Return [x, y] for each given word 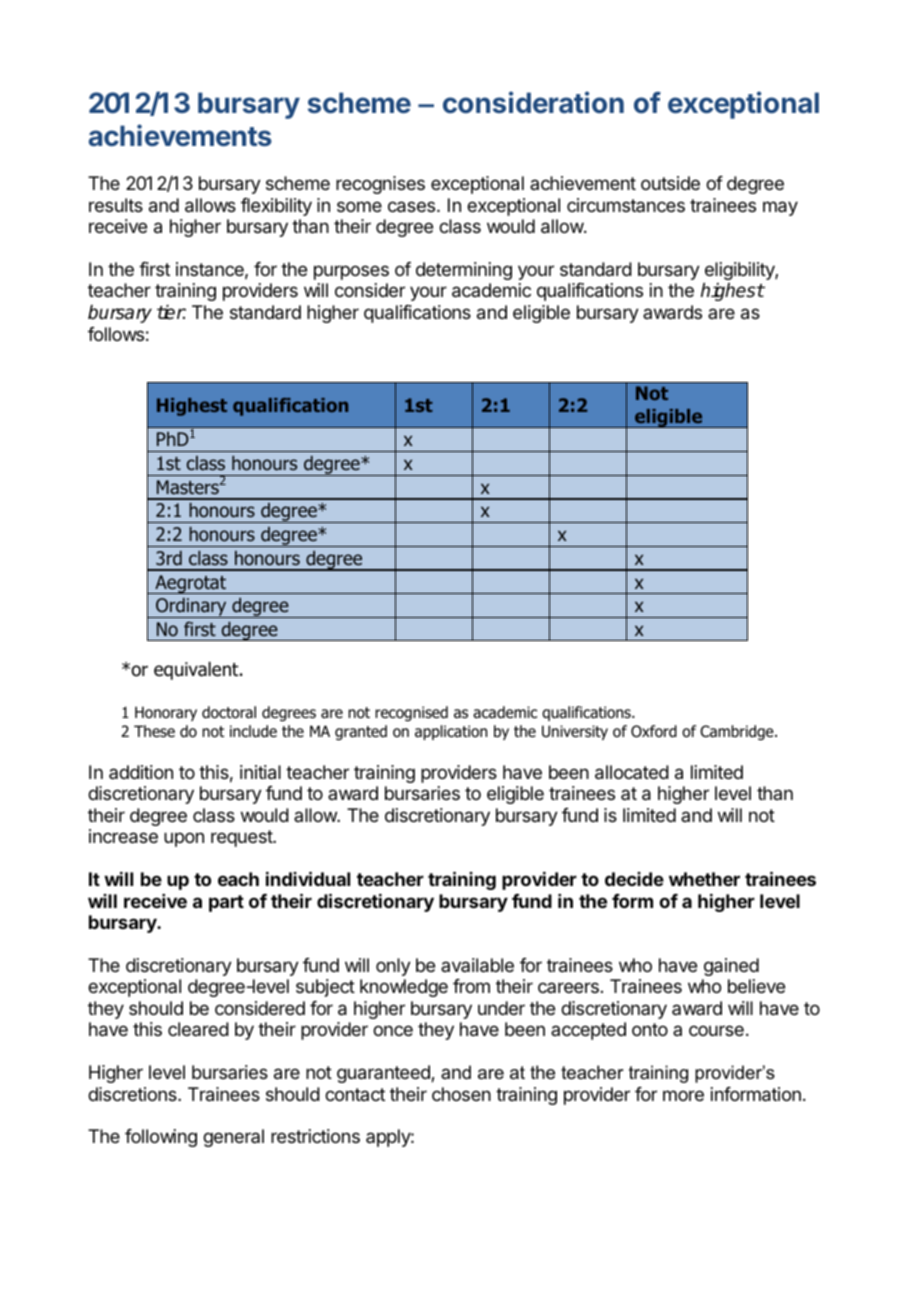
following [161, 1138]
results [116, 205]
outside [670, 183]
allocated [632, 772]
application [451, 732]
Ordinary [191, 608]
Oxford [654, 731]
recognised [411, 713]
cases [413, 207]
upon [184, 839]
